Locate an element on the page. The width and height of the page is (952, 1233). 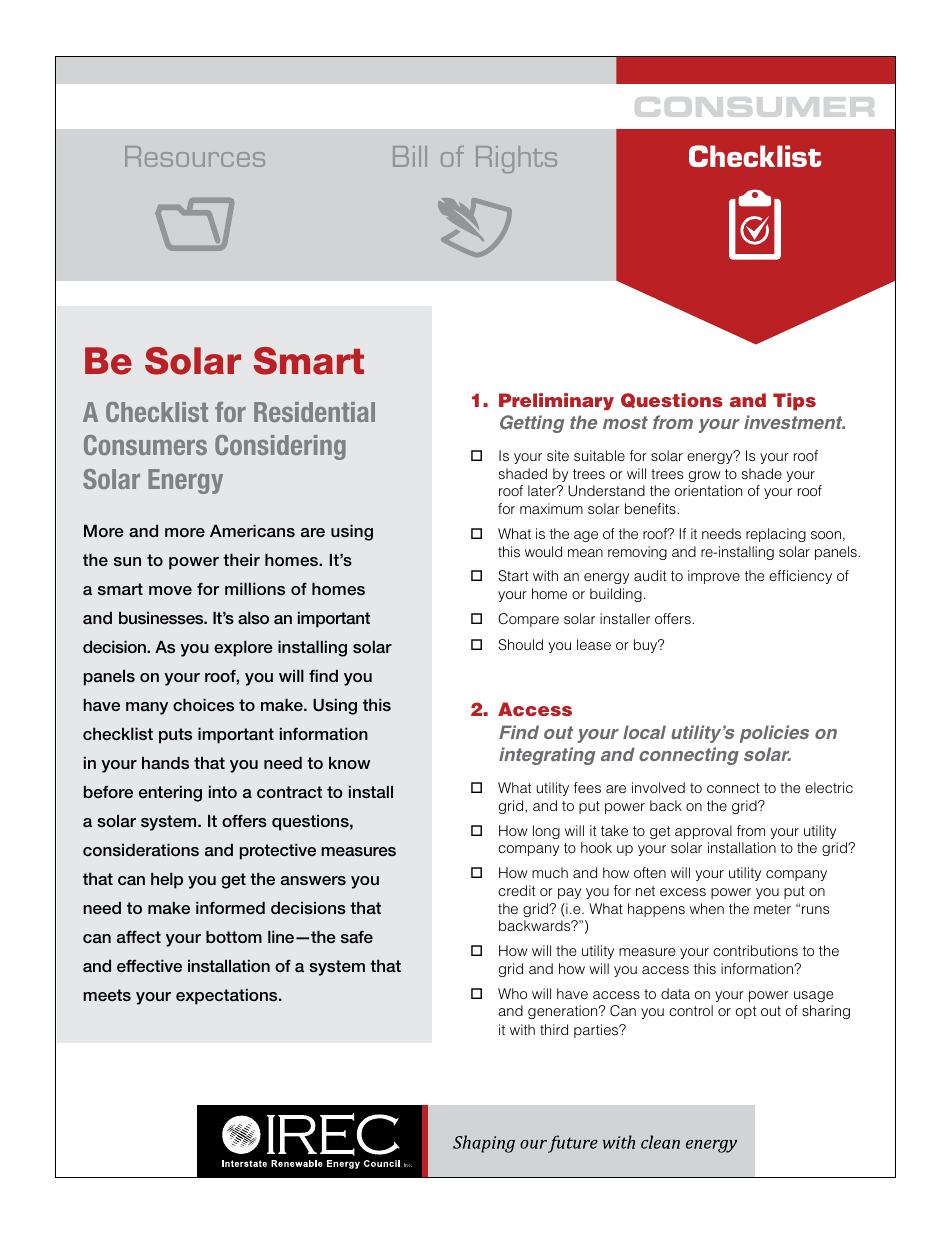
improve is located at coordinates (714, 577).
